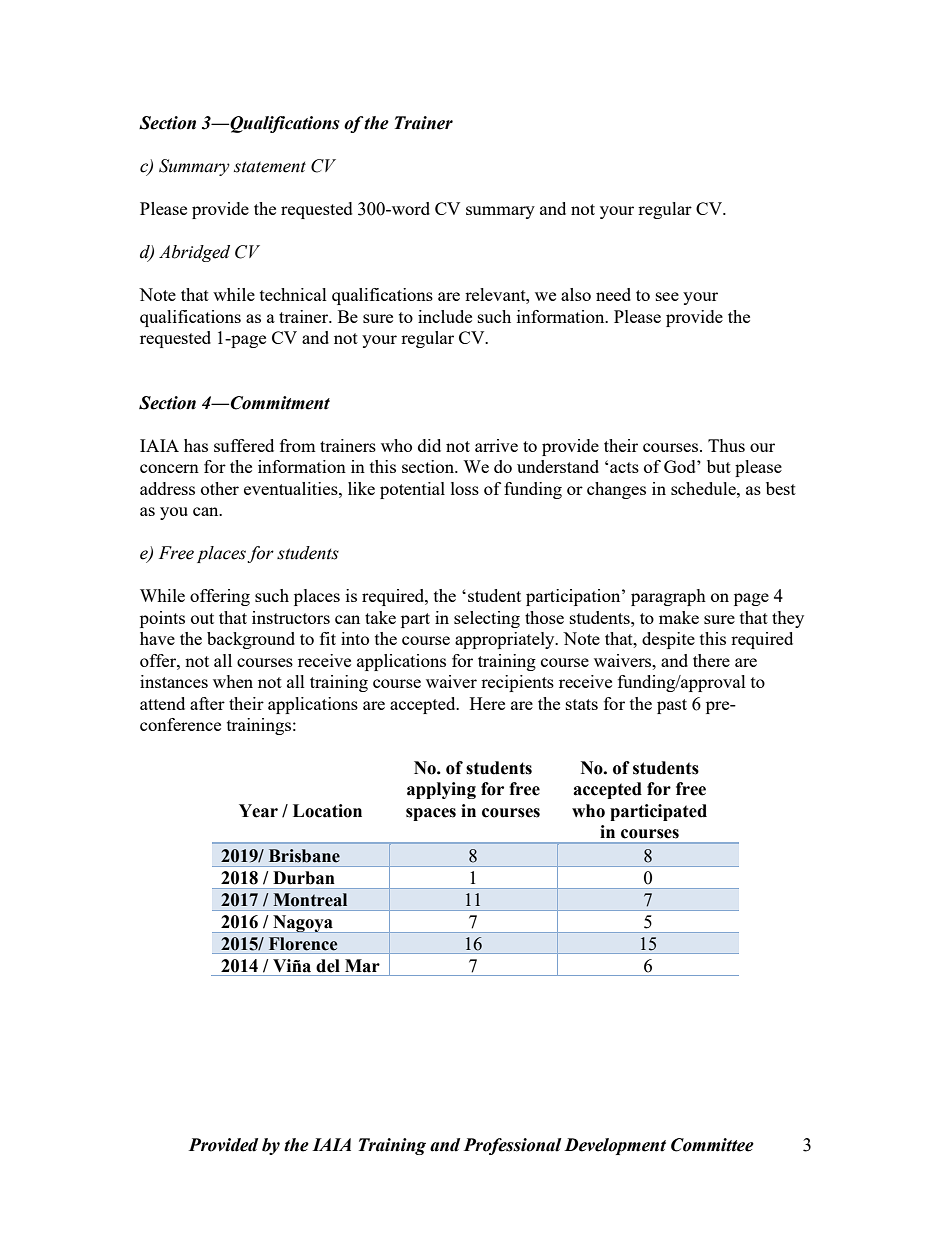 The height and width of the screenshot is (1233, 952). I want to click on after, so click(207, 703).
